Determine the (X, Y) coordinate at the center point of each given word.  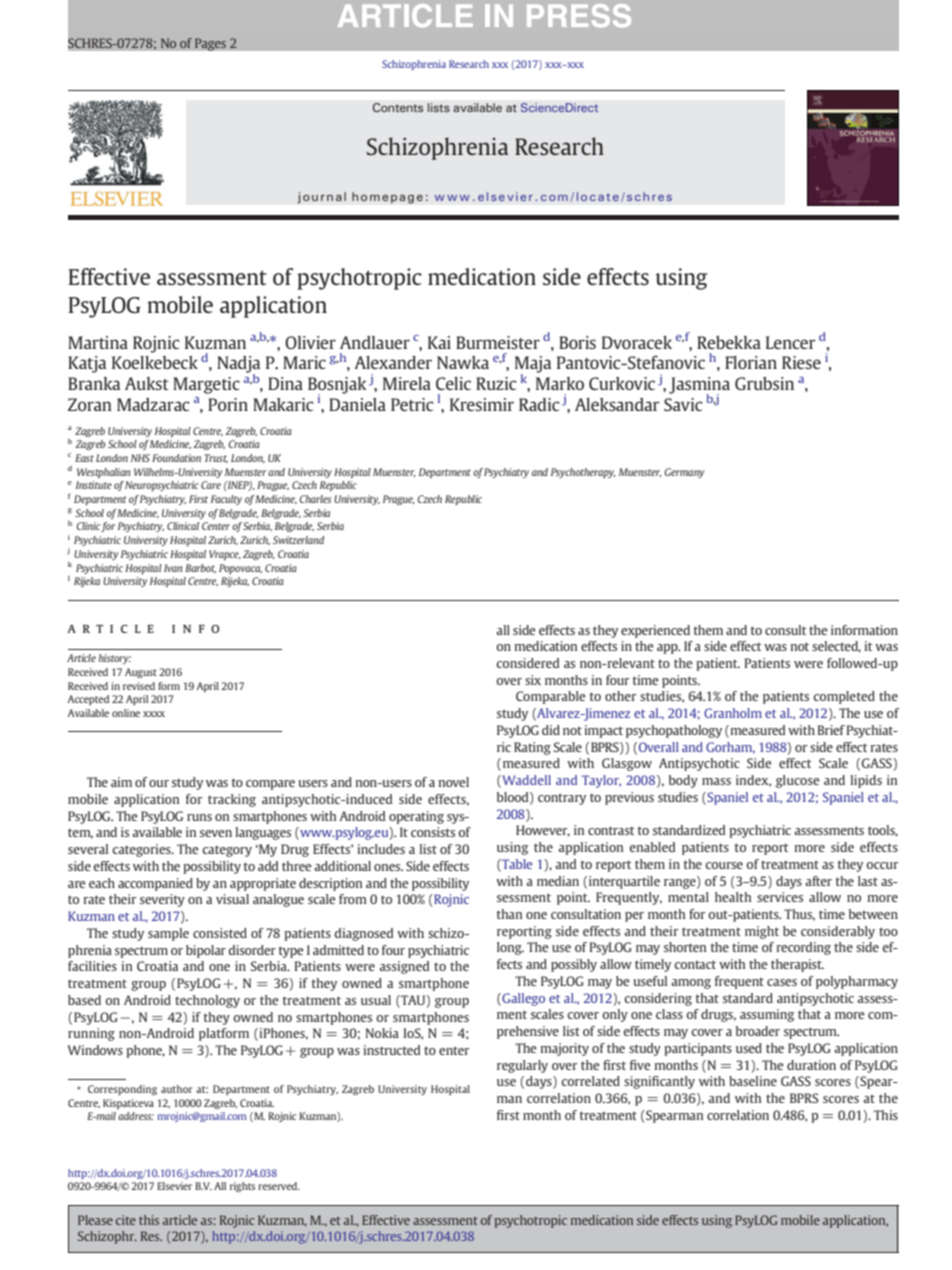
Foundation (176, 458)
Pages (210, 44)
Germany (684, 473)
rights (242, 1187)
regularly (522, 1066)
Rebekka (729, 342)
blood (514, 798)
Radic (539, 404)
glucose (798, 781)
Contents (398, 107)
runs (199, 817)
